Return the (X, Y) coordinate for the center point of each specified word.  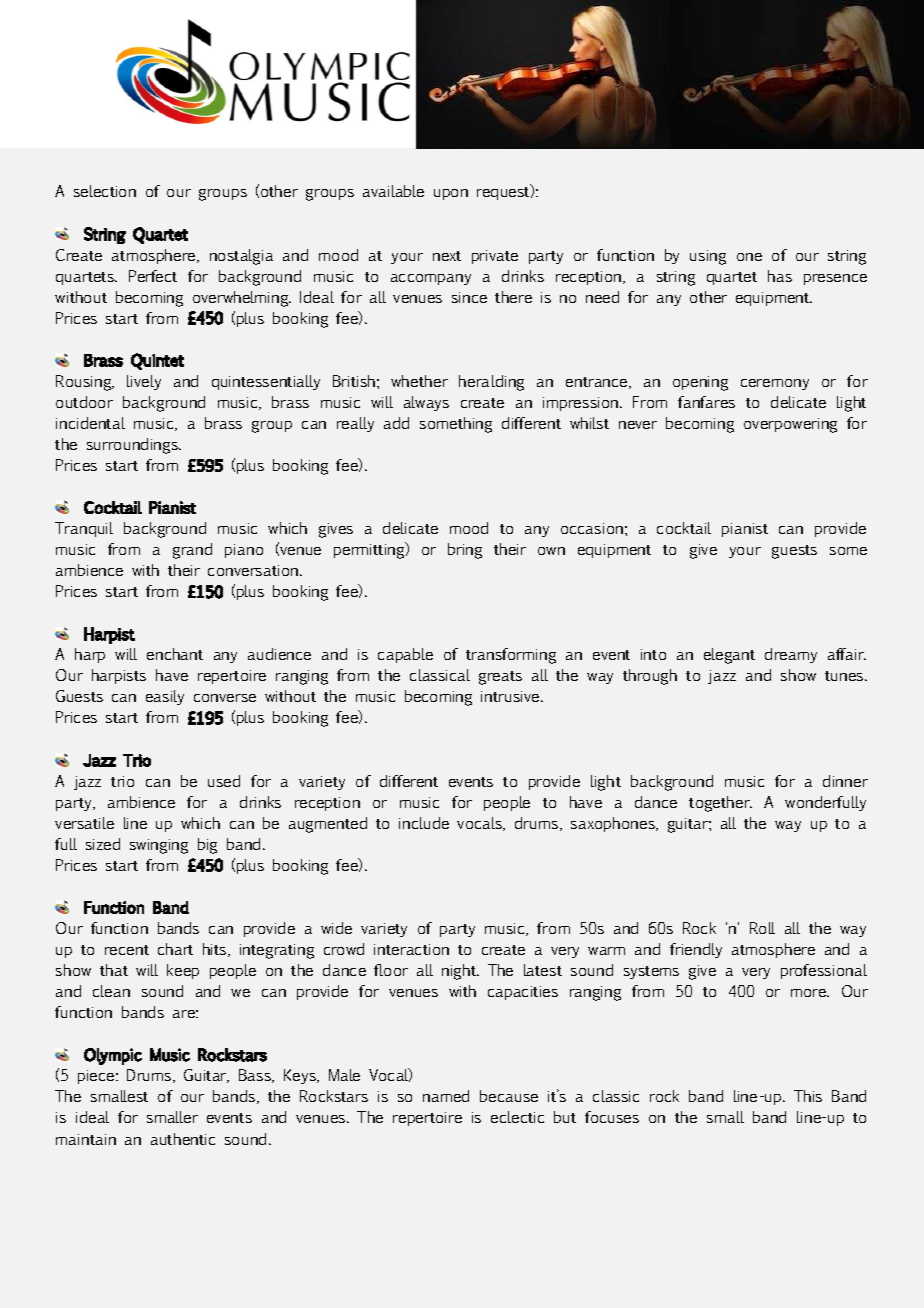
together (720, 804)
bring (465, 551)
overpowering (790, 425)
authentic (183, 1139)
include (424, 823)
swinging (159, 846)
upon (451, 194)
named (446, 1096)
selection (105, 191)
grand (192, 551)
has (780, 276)
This (808, 1096)
